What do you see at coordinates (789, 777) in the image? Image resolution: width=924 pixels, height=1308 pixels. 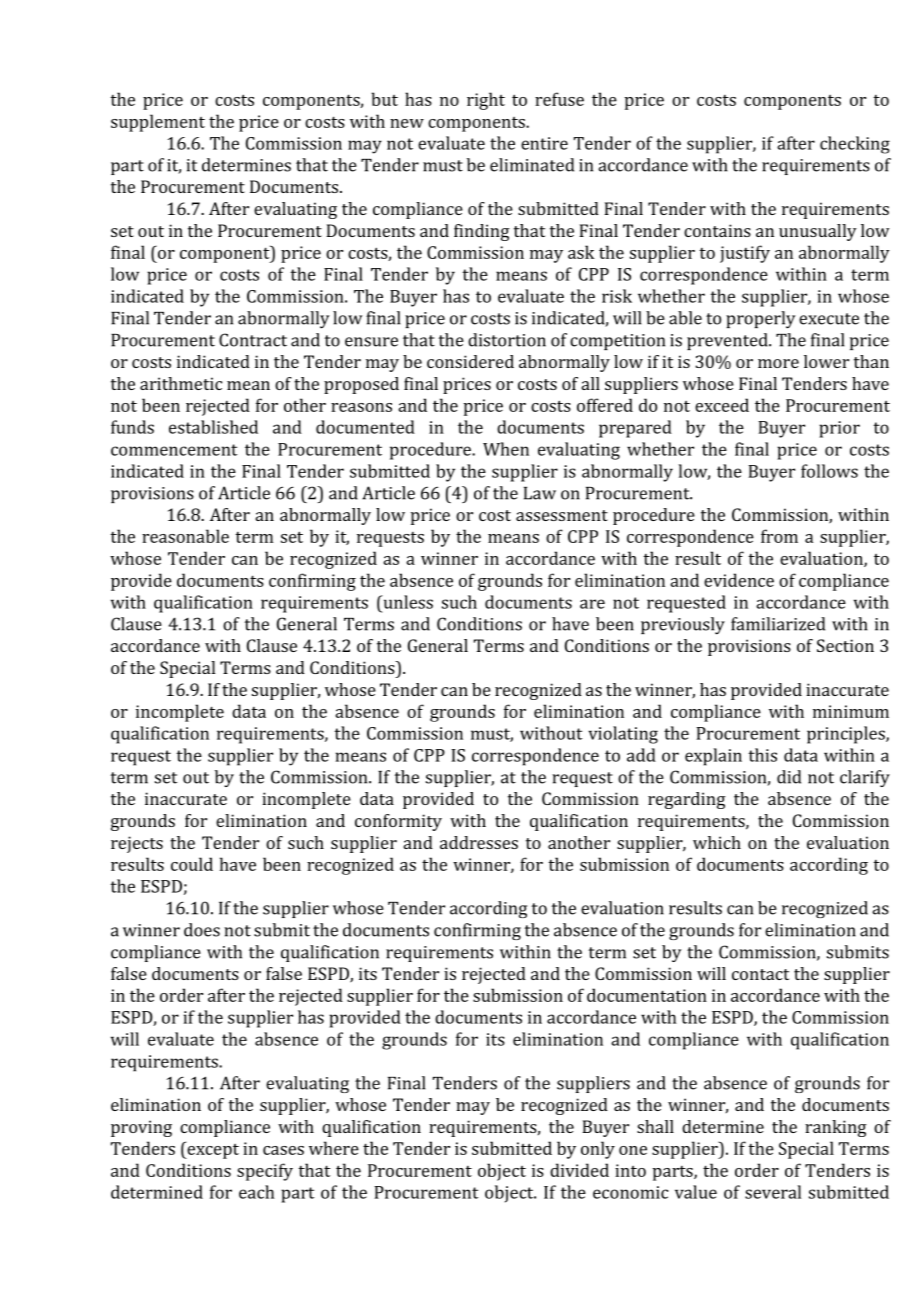 I see `did` at bounding box center [789, 777].
